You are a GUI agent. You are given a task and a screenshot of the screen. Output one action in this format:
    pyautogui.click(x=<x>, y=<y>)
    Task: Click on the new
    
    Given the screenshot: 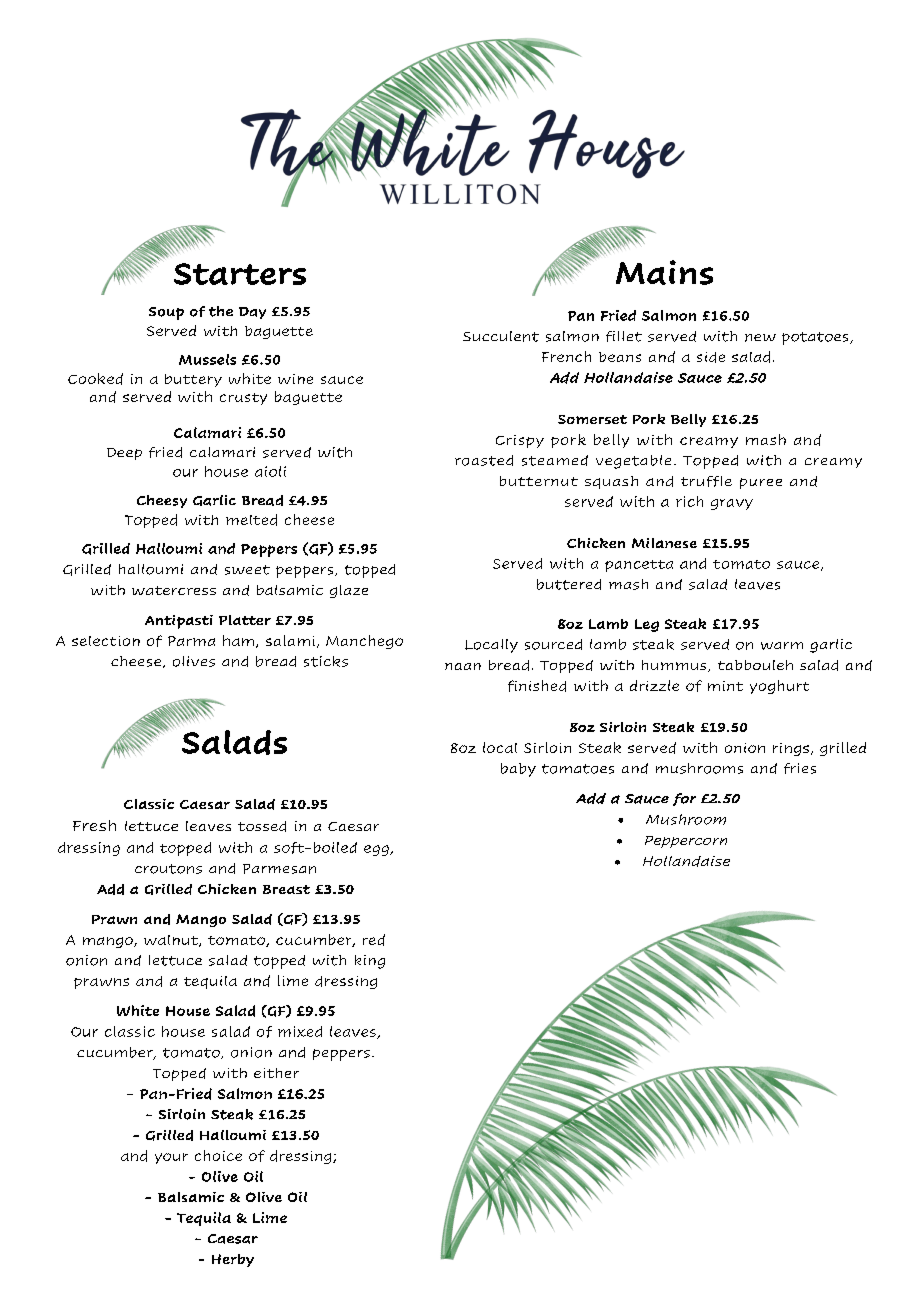 What is the action you would take?
    pyautogui.click(x=760, y=338)
